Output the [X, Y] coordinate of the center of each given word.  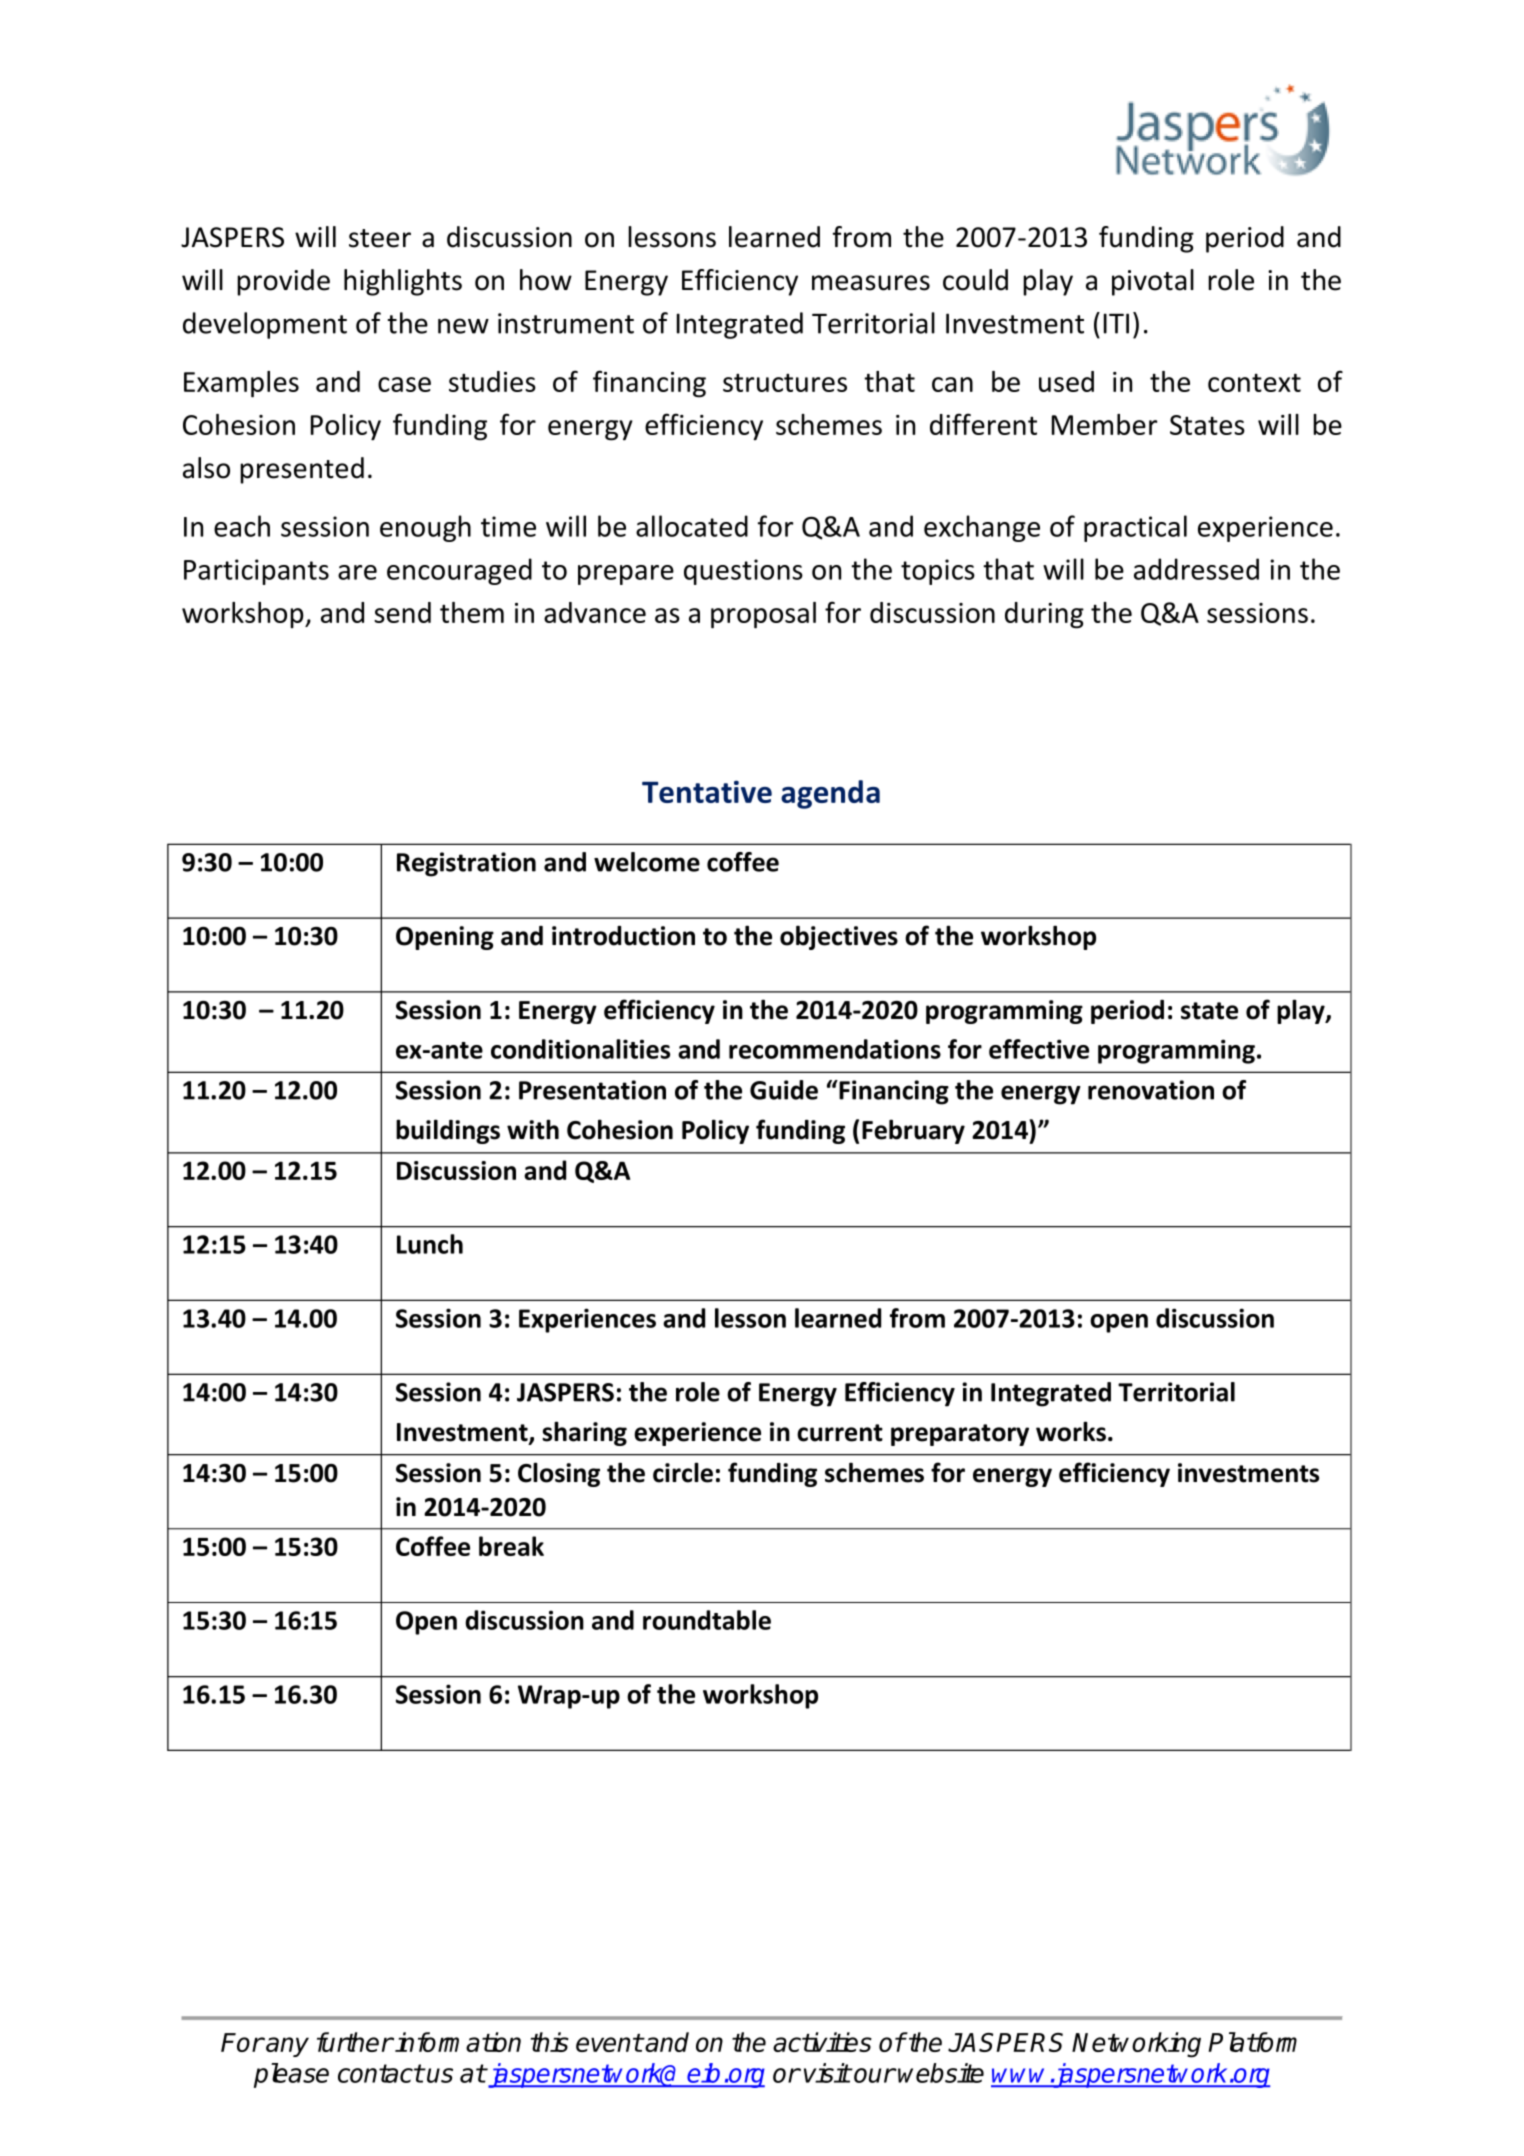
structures [785, 383]
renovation [1151, 1090]
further [355, 2042]
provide [283, 282]
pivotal [1153, 282]
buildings [448, 1131]
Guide [784, 1090]
